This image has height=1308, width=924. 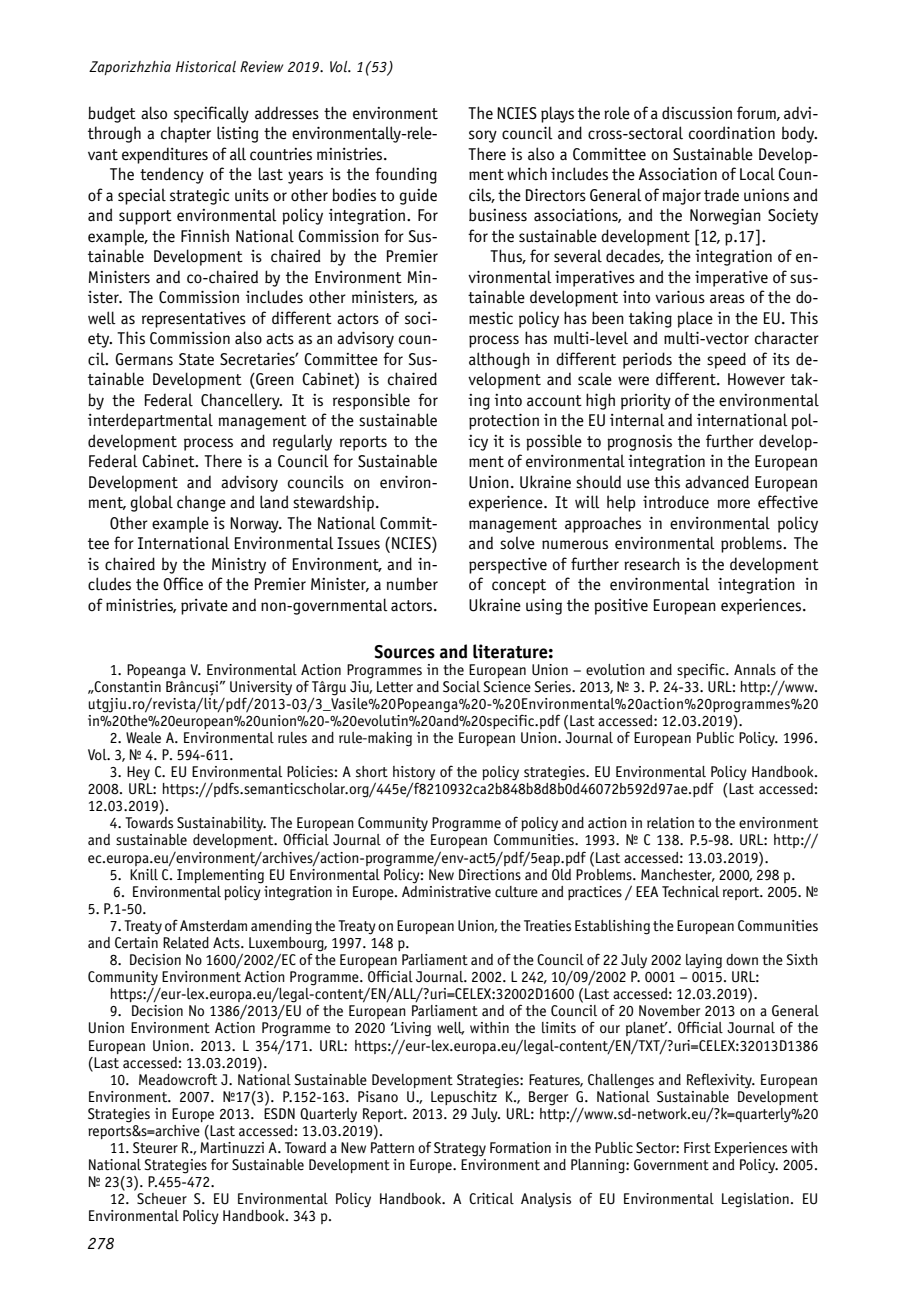 What do you see at coordinates (557, 114) in the image?
I see `plays` at bounding box center [557, 114].
